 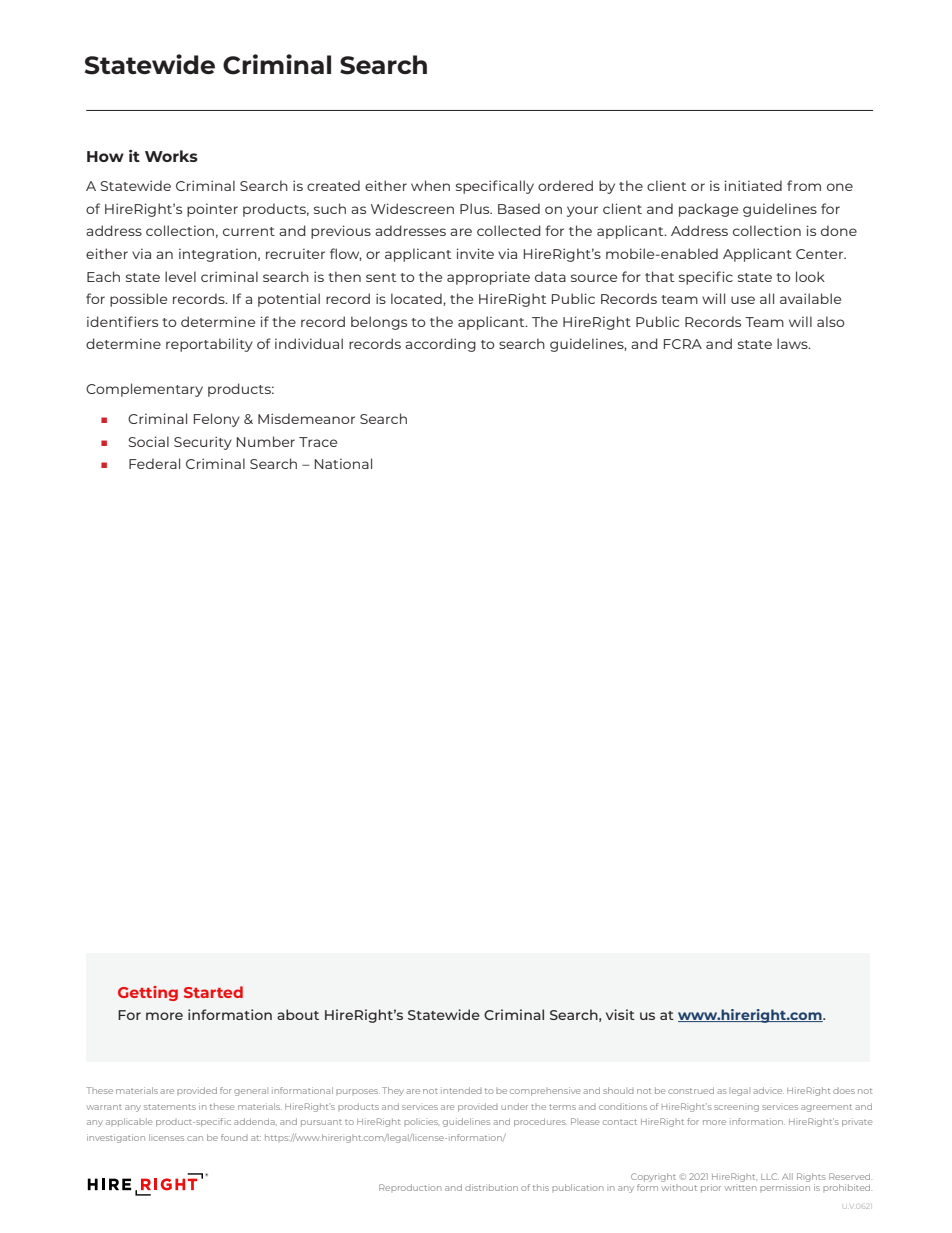 What do you see at coordinates (793, 343) in the screenshot?
I see `laws` at bounding box center [793, 343].
